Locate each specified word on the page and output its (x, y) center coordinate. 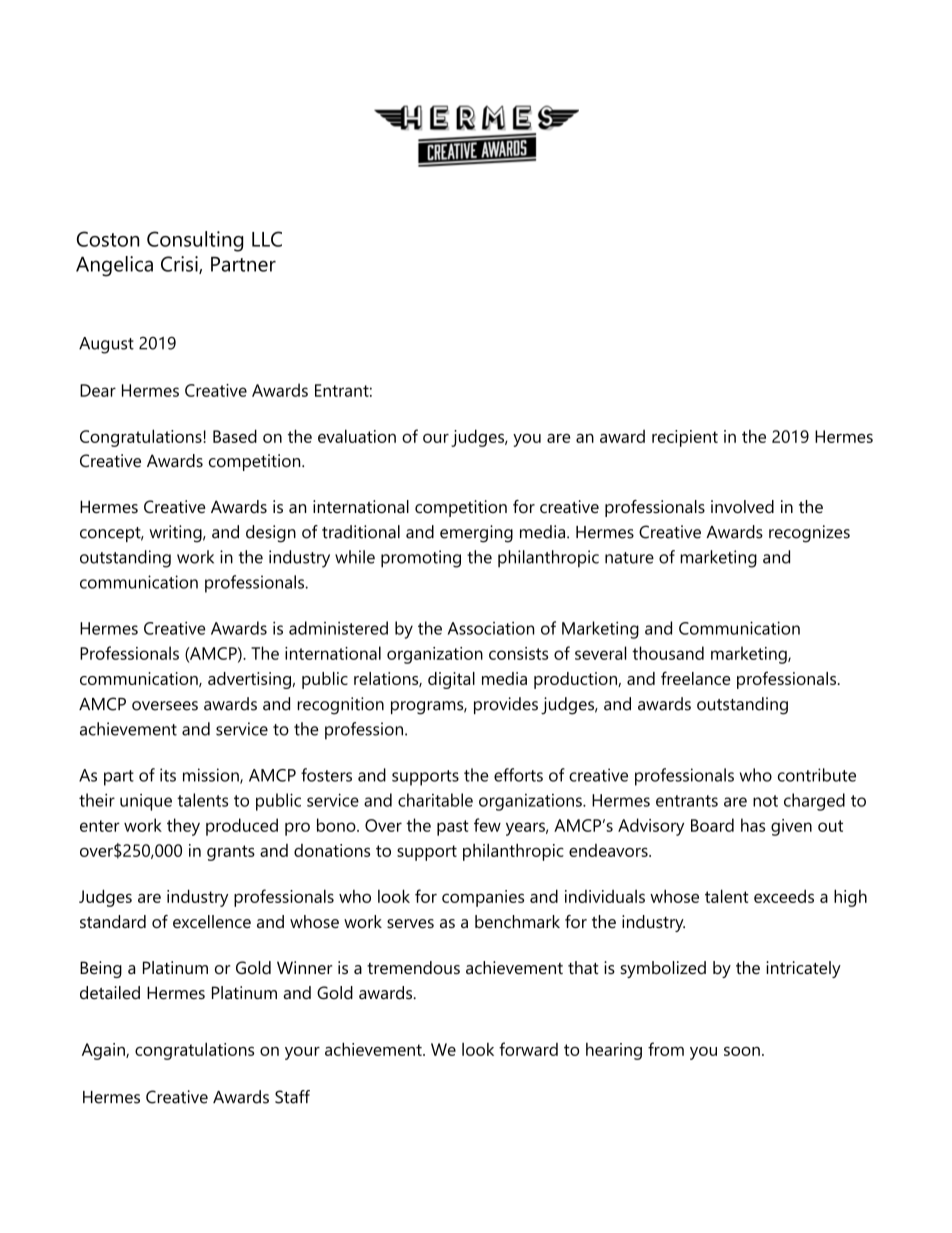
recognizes (809, 534)
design (271, 534)
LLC (267, 239)
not (765, 801)
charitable (435, 800)
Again (104, 1051)
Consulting (195, 241)
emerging (476, 534)
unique (146, 802)
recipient (685, 438)
